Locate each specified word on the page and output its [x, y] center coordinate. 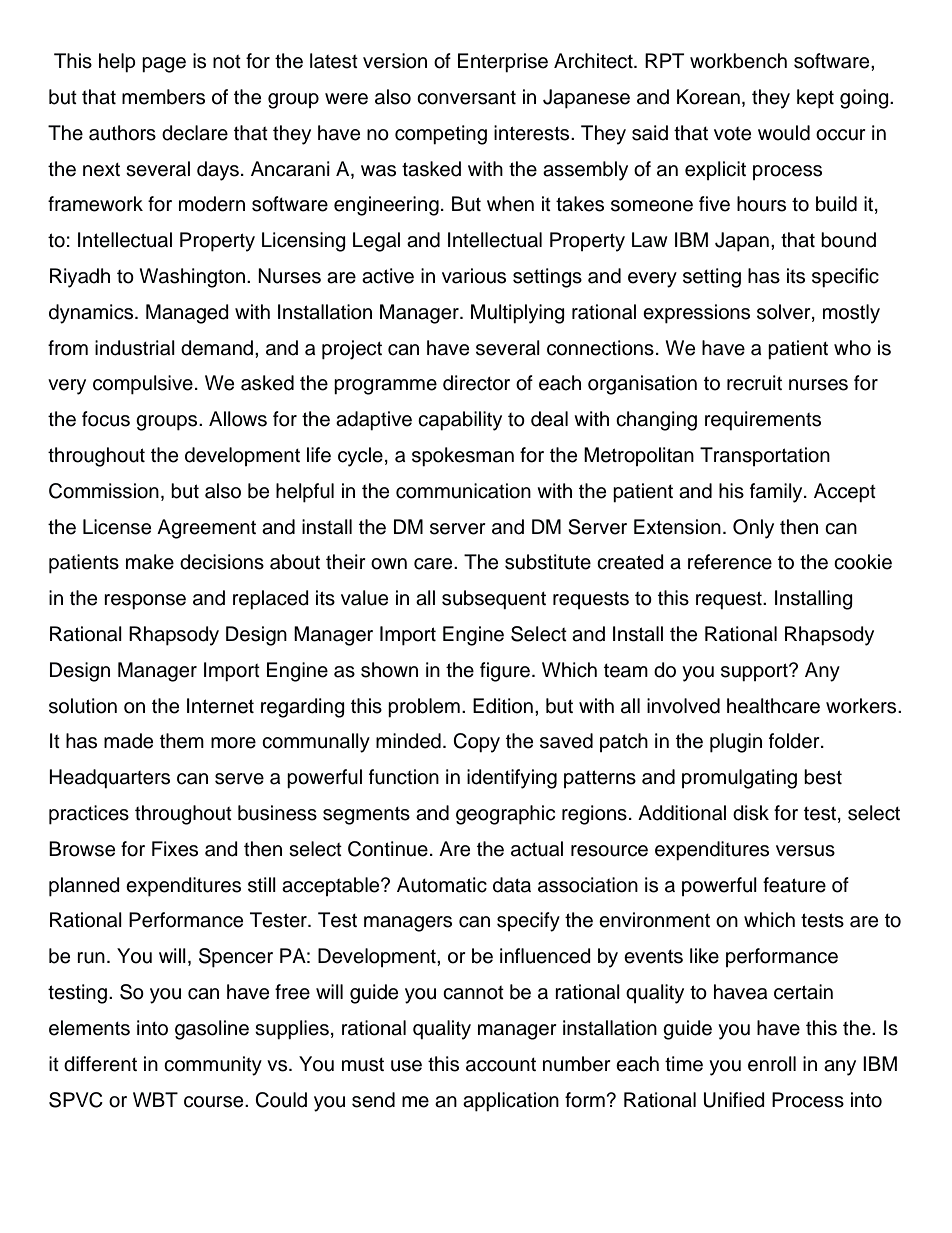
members [163, 97]
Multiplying [518, 314]
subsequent [494, 600]
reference [730, 562]
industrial [135, 348]
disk [751, 813]
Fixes [175, 849]
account [501, 1065]
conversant [466, 97]
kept [815, 99]
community [213, 1066]
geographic [505, 815]
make [150, 562]
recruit [754, 383]
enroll [772, 1064]
